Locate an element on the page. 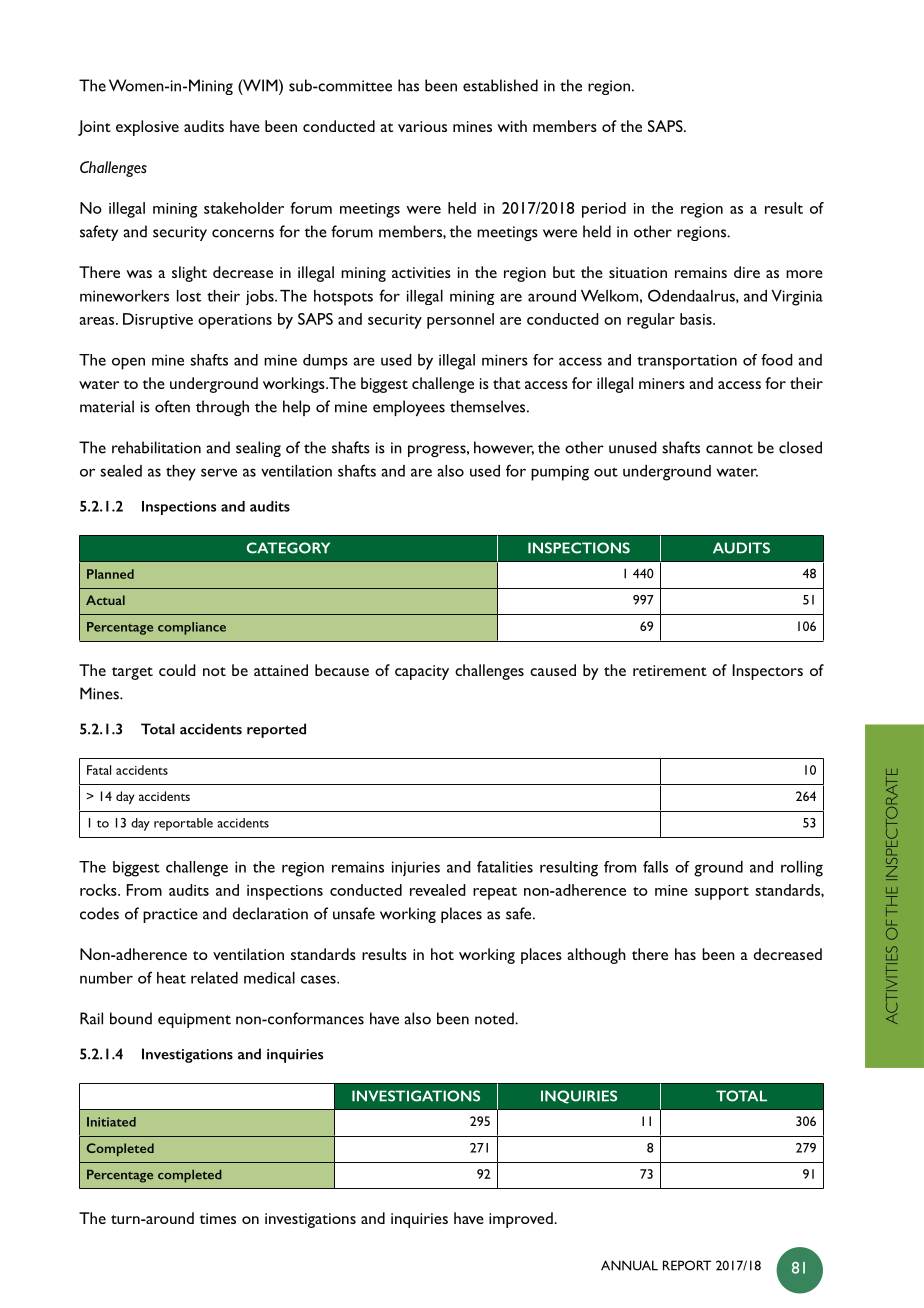 This document has width=924, height=1308. they is located at coordinates (181, 473).
